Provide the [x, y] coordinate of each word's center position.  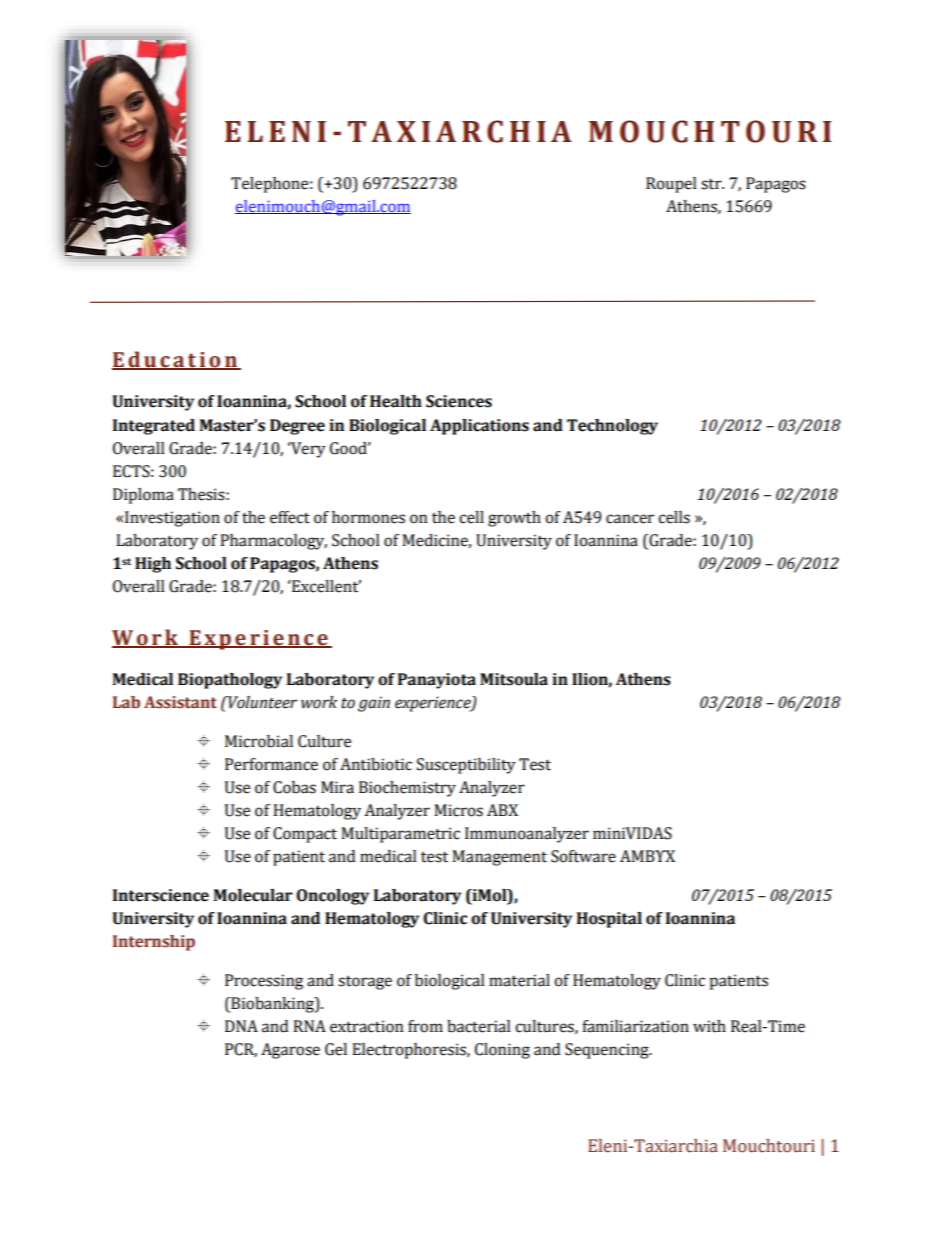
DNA [241, 1026]
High [153, 565]
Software [583, 856]
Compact [305, 835]
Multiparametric [400, 835]
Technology [612, 427]
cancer [630, 519]
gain [374, 704]
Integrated [154, 427]
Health [396, 401]
